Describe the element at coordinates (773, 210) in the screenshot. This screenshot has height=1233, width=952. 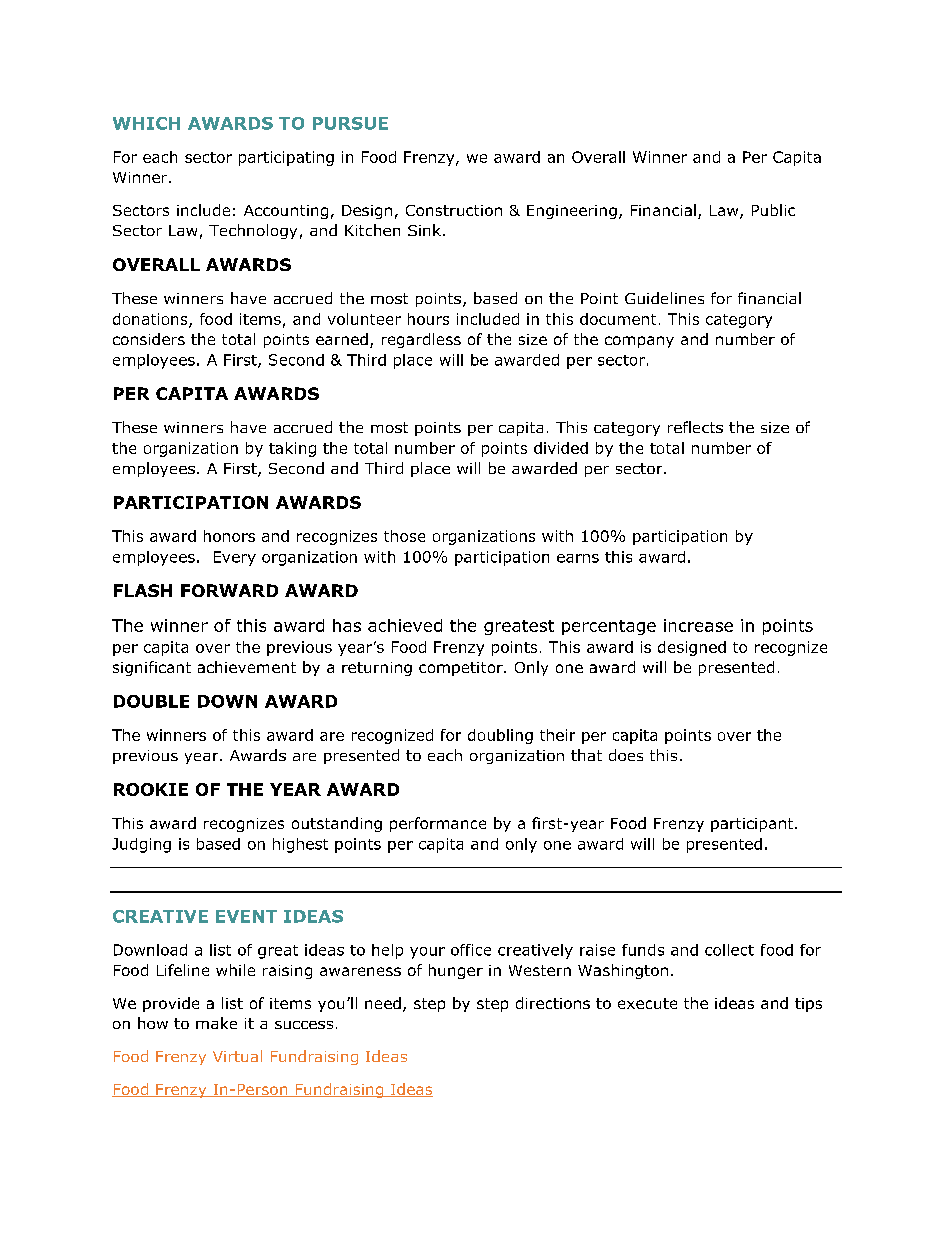
I see `Public` at that location.
